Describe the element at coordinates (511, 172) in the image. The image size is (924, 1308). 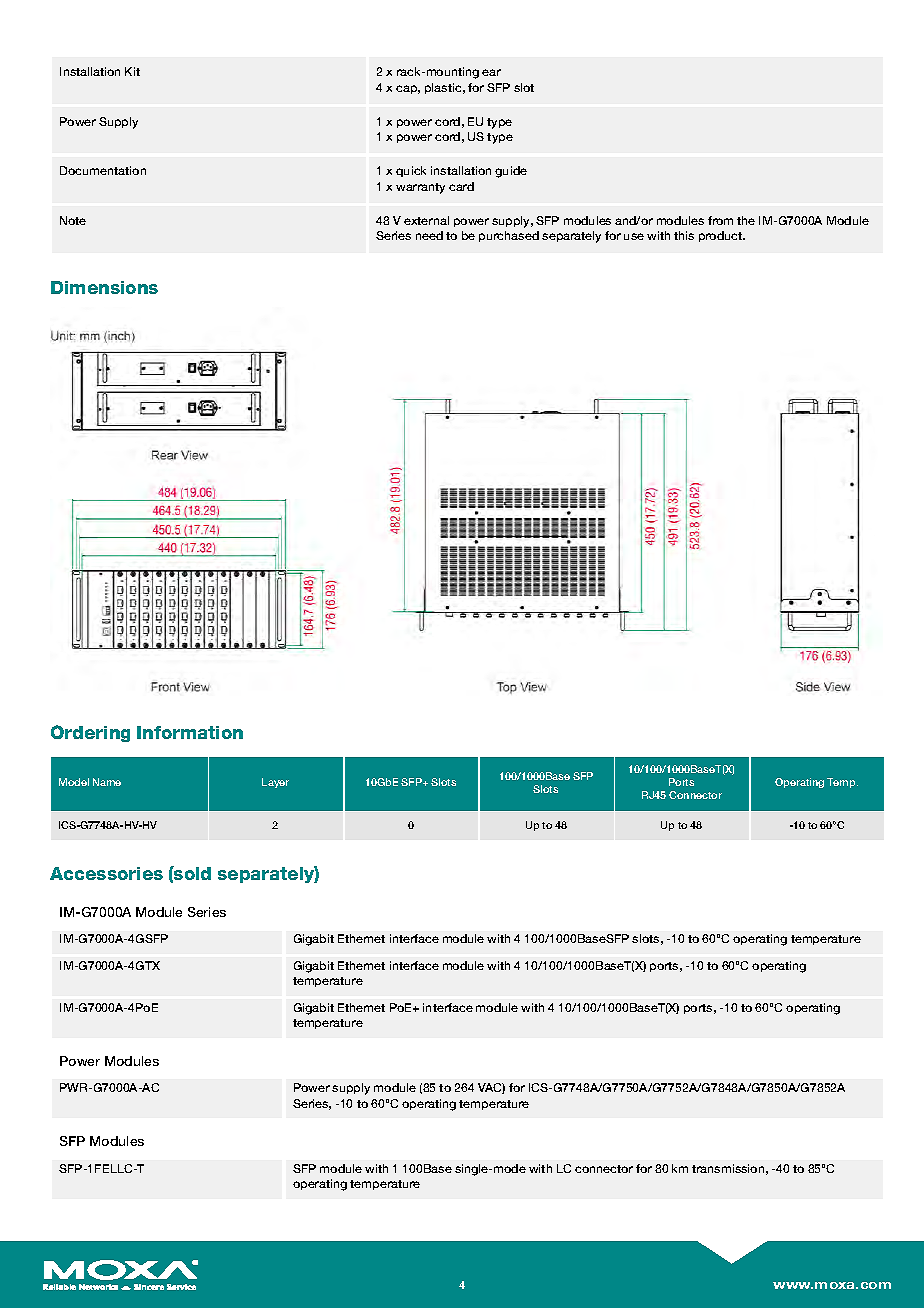
I see `guide` at that location.
